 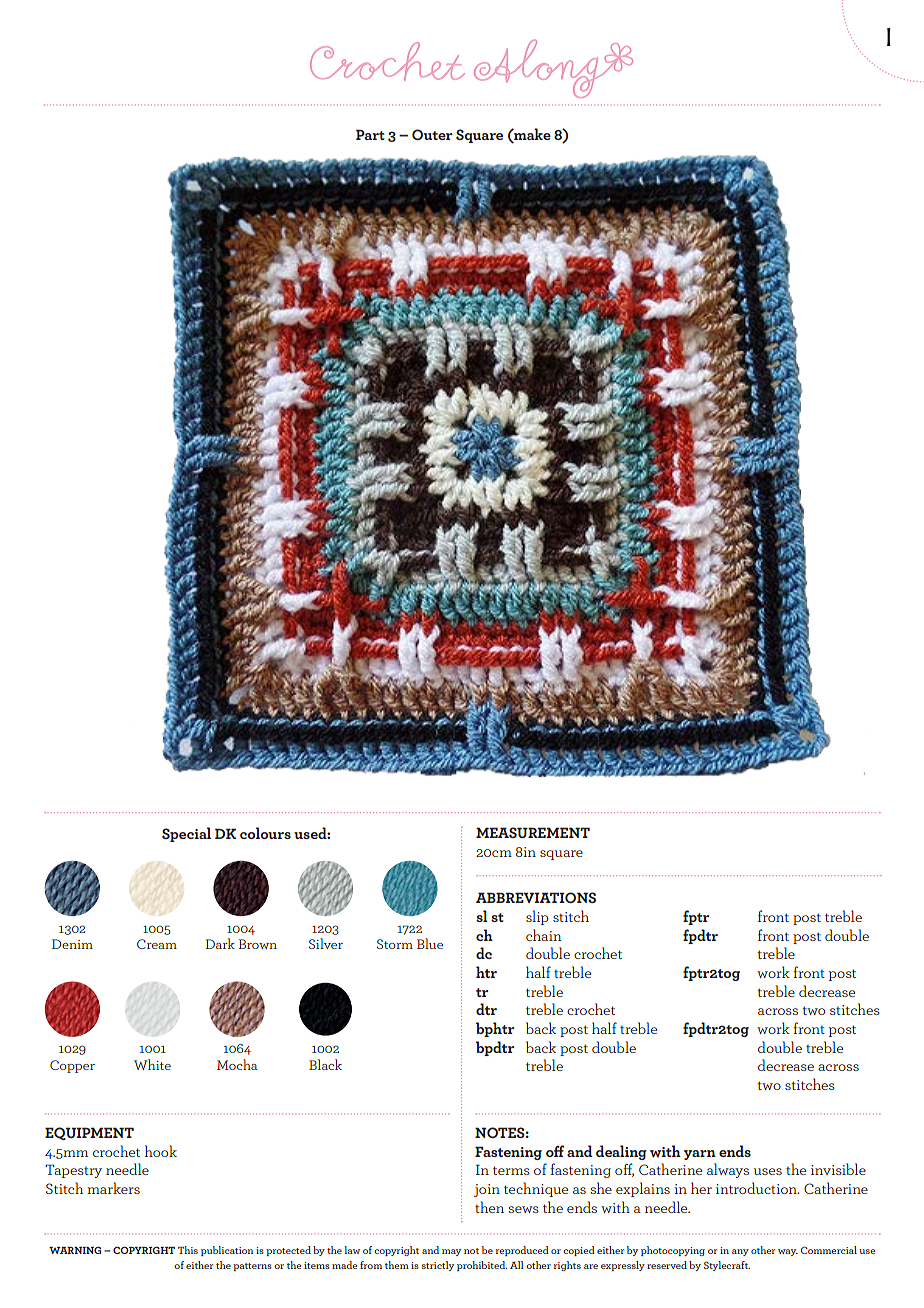 I want to click on Special, so click(x=186, y=834).
